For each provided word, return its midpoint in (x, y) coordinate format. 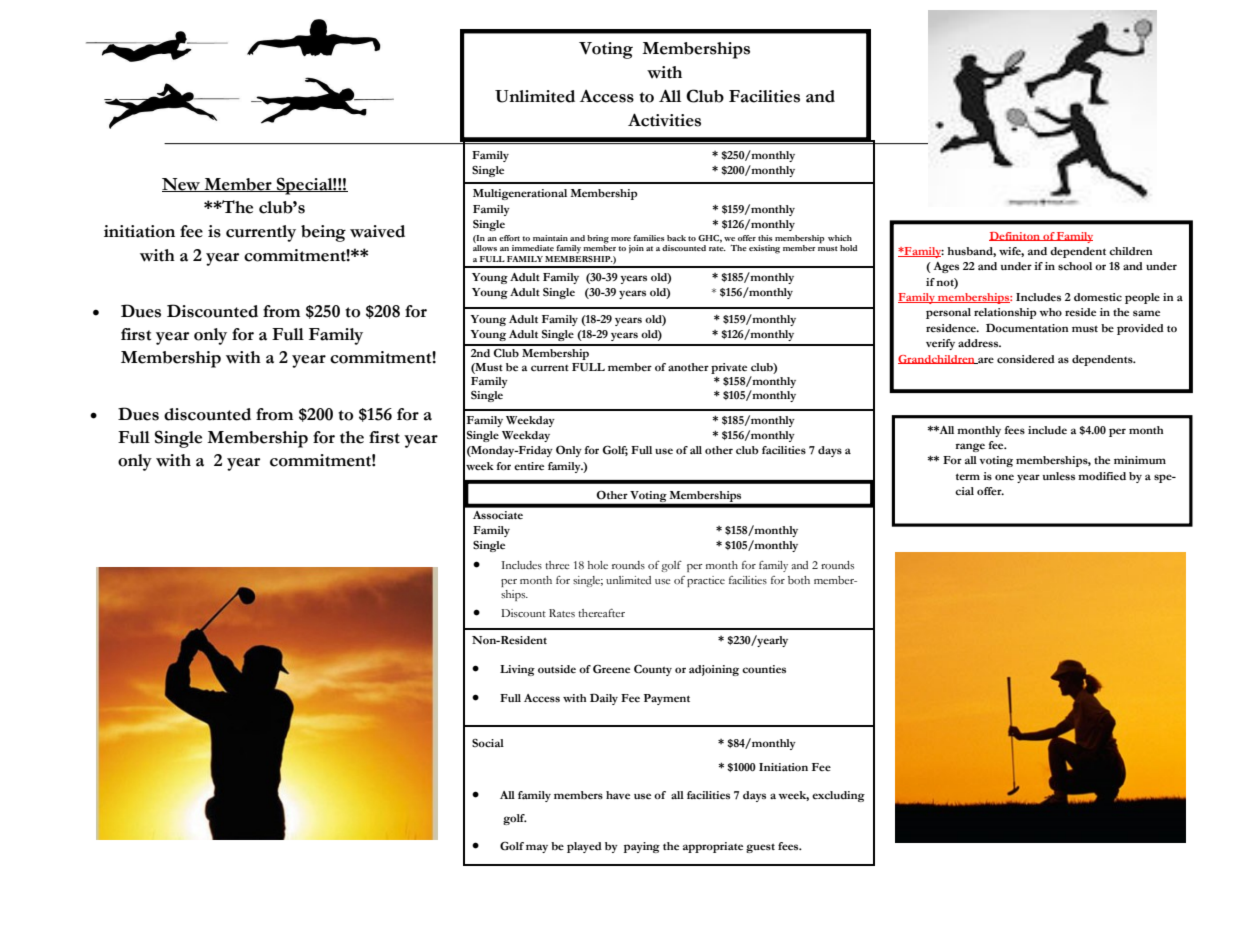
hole (598, 565)
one (1004, 477)
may (537, 848)
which (840, 238)
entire (529, 466)
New (182, 185)
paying (642, 847)
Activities (664, 120)
